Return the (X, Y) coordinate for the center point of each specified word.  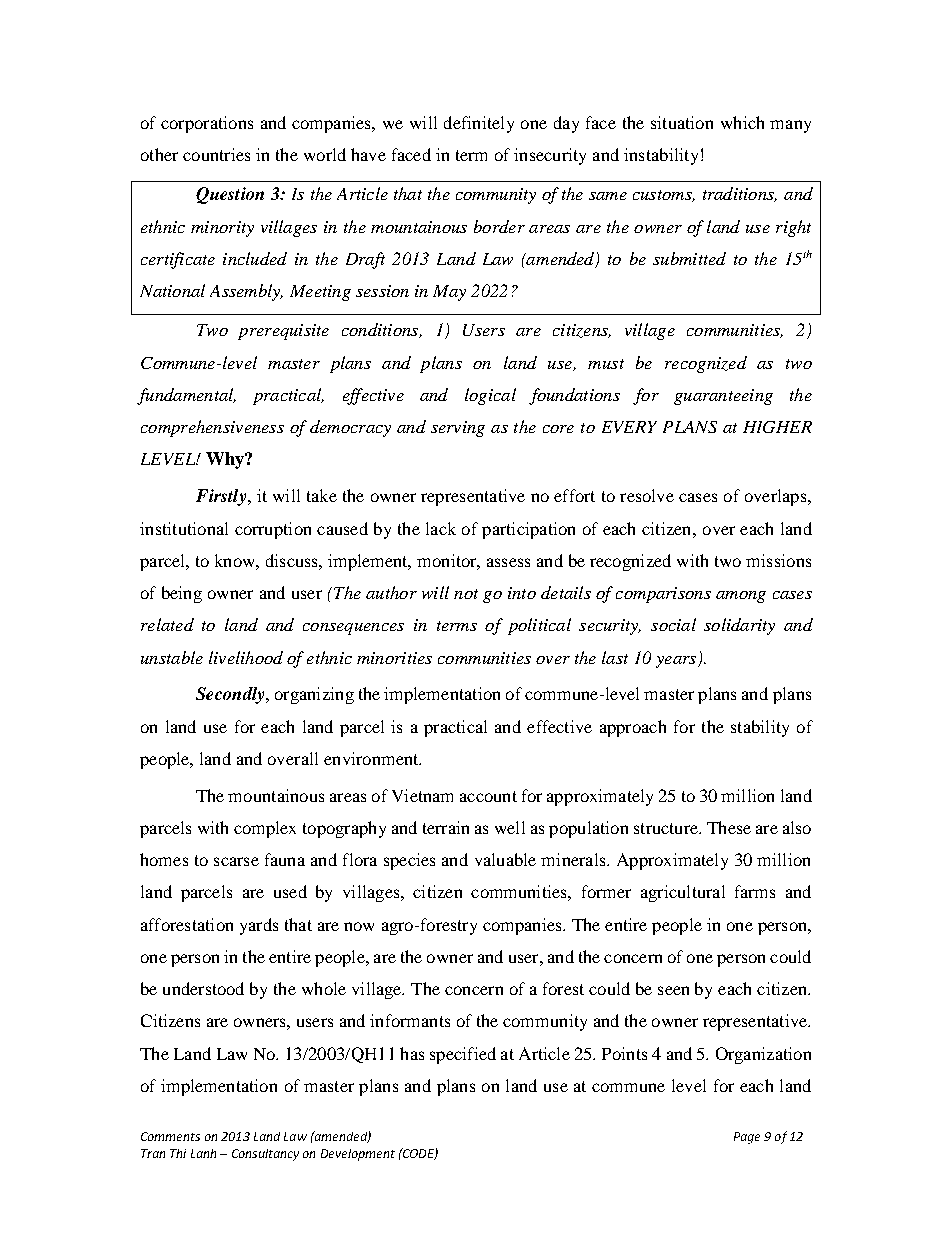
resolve (647, 495)
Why (226, 460)
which (742, 122)
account (488, 796)
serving (458, 429)
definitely (479, 124)
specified (463, 1055)
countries (216, 154)
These (729, 827)
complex (265, 829)
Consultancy (265, 1155)
